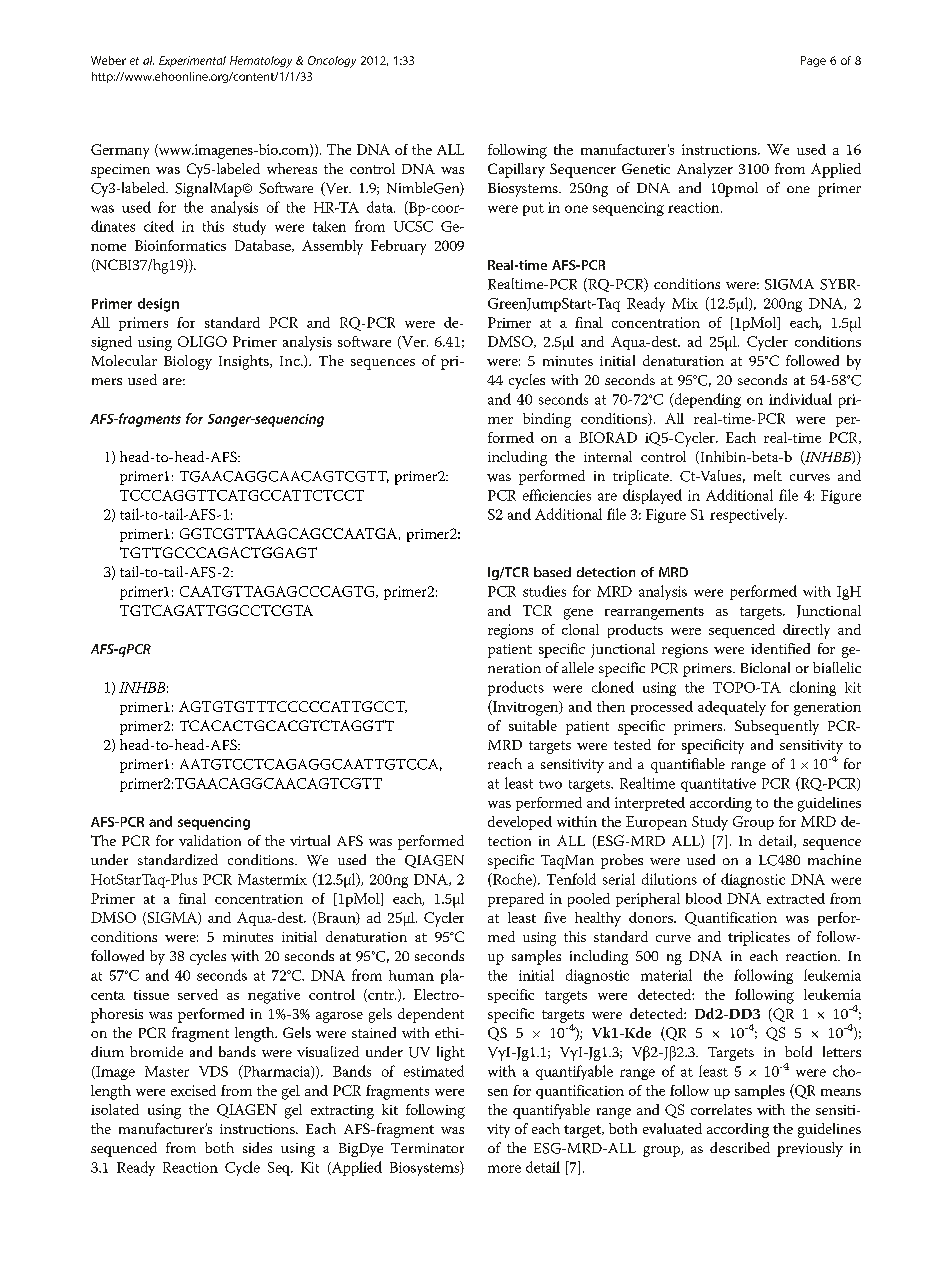 The height and width of the image is (1270, 952). I want to click on developed, so click(520, 823).
